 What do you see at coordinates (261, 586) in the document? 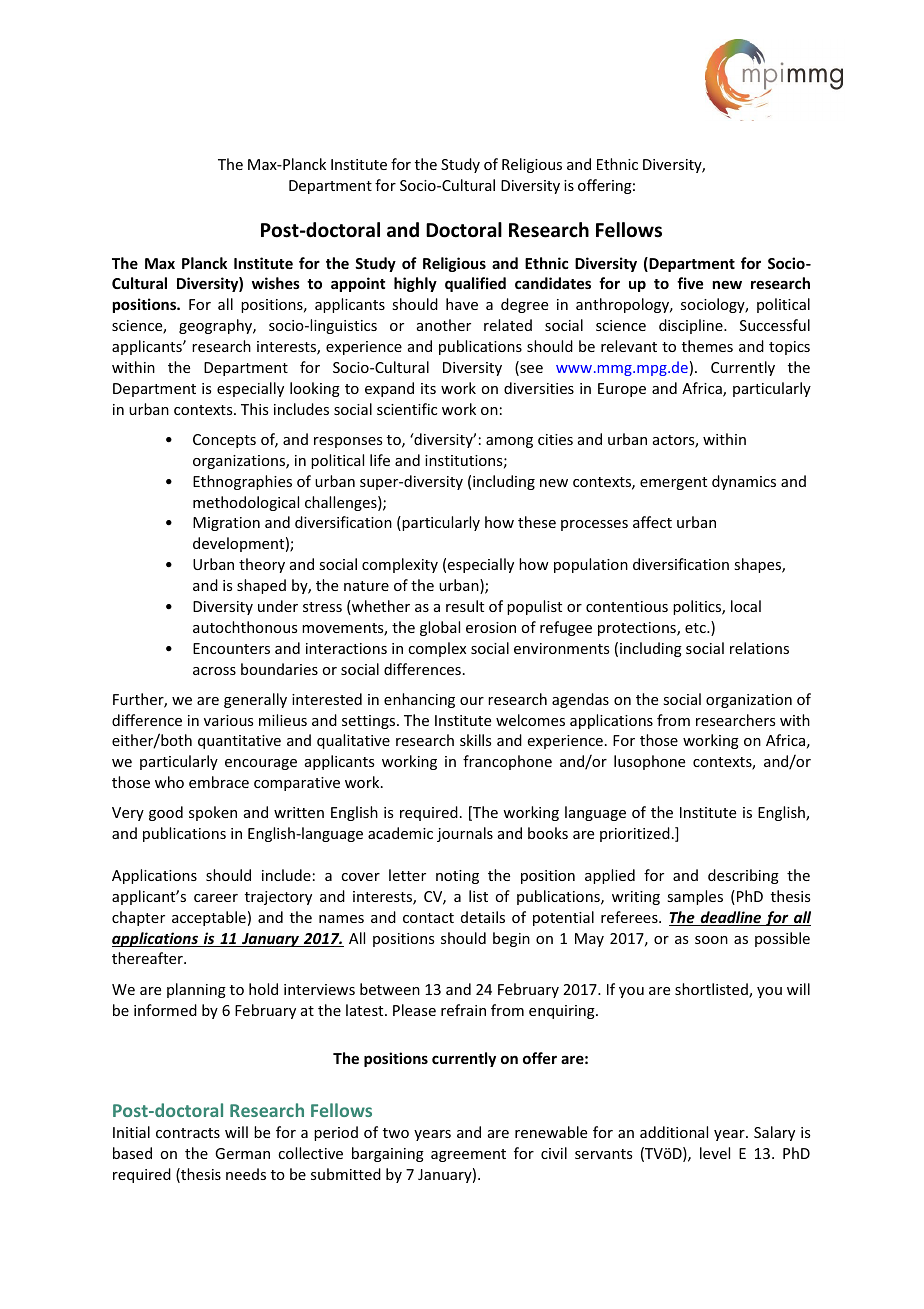
I see `shaped` at bounding box center [261, 586].
